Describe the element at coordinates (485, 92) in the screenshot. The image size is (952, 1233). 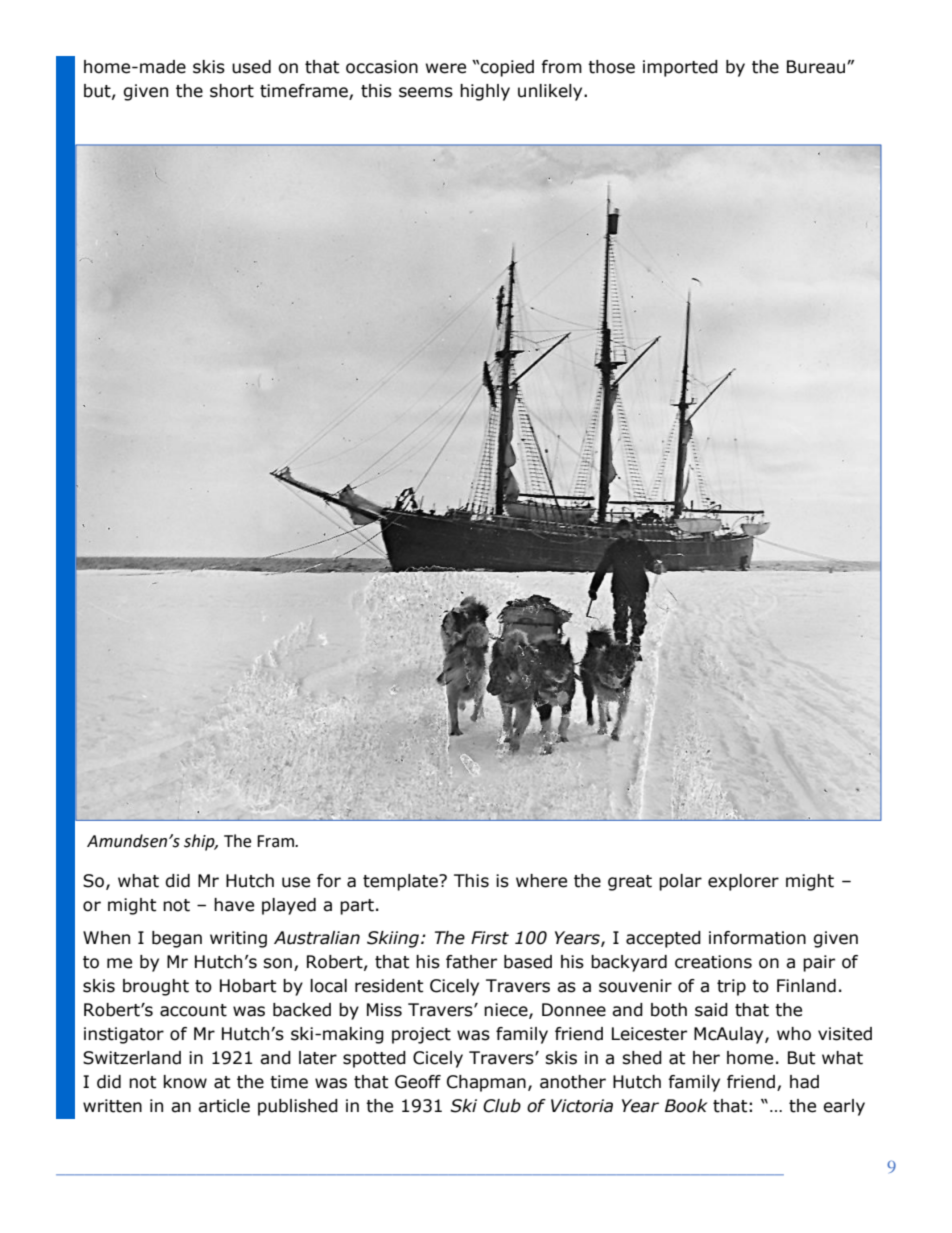
I see `highly` at that location.
